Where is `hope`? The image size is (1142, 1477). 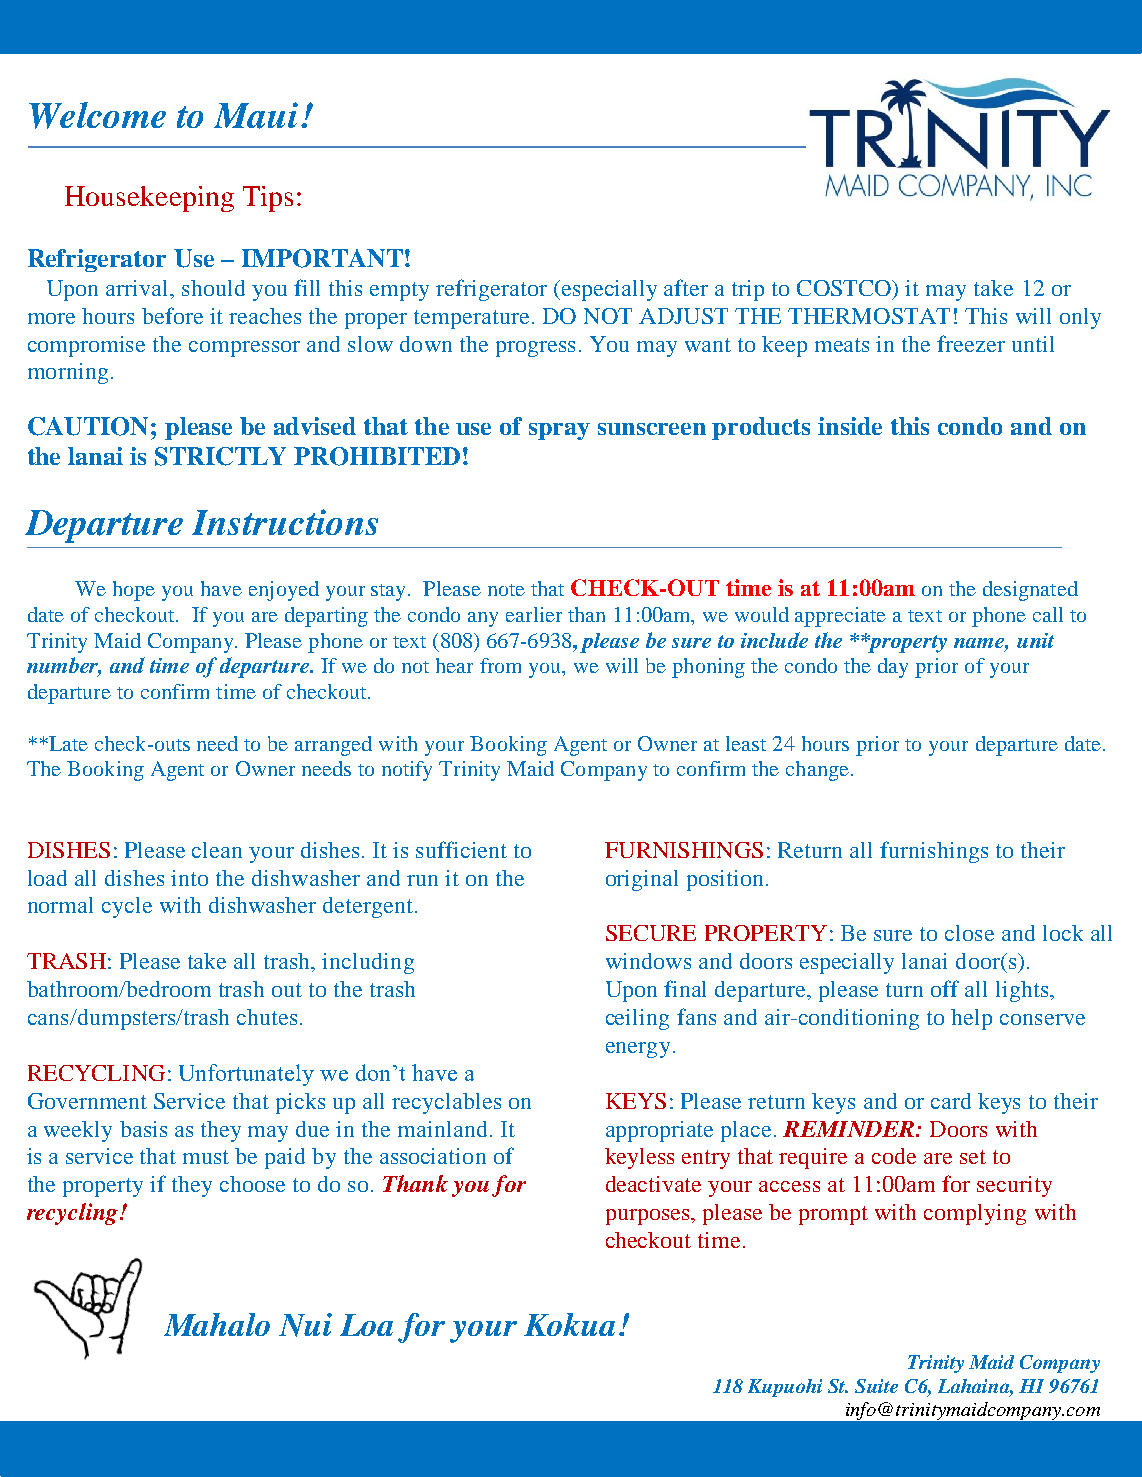 hope is located at coordinates (134, 591).
